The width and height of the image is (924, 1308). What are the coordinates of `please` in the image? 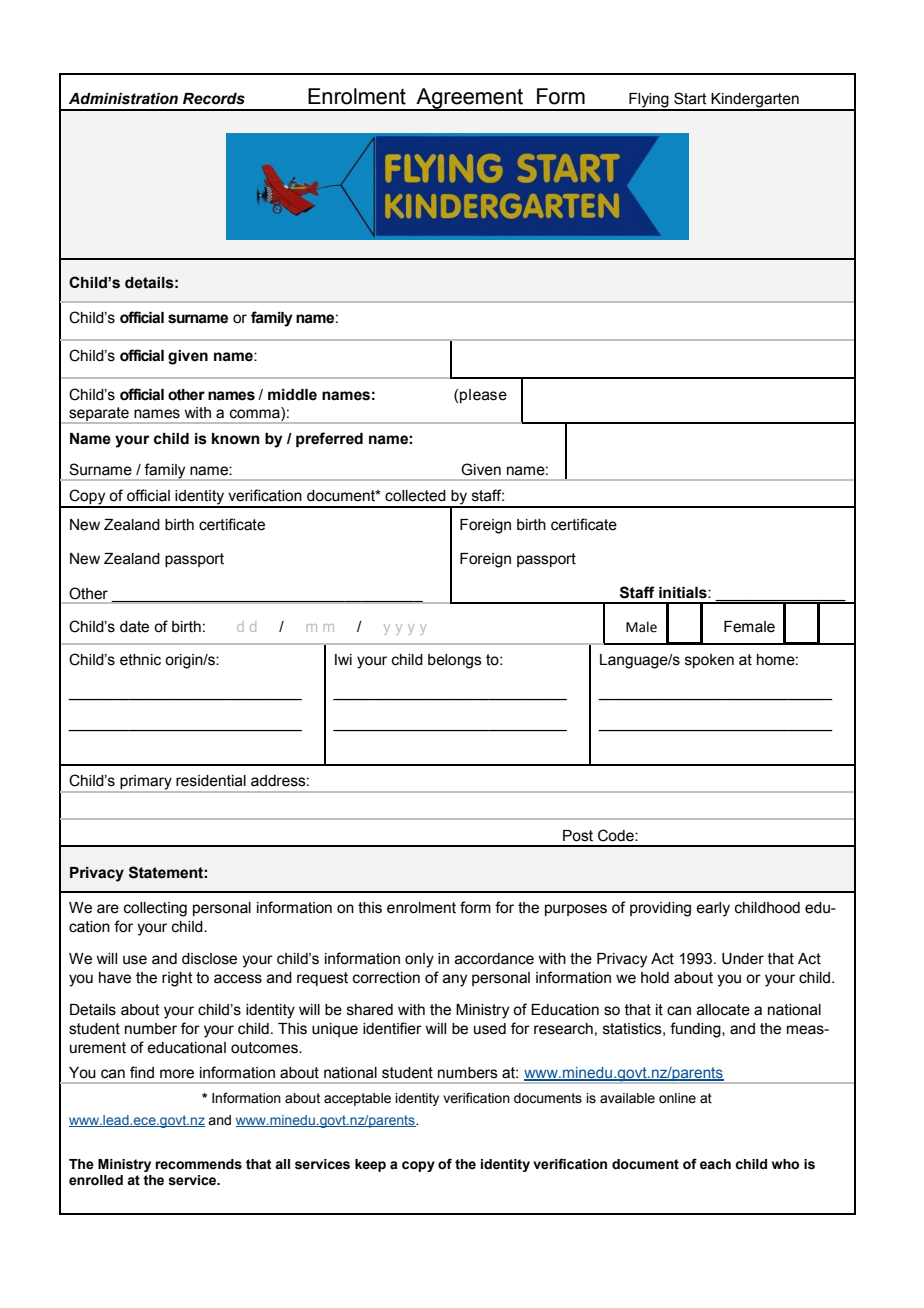 It's located at (483, 396).
